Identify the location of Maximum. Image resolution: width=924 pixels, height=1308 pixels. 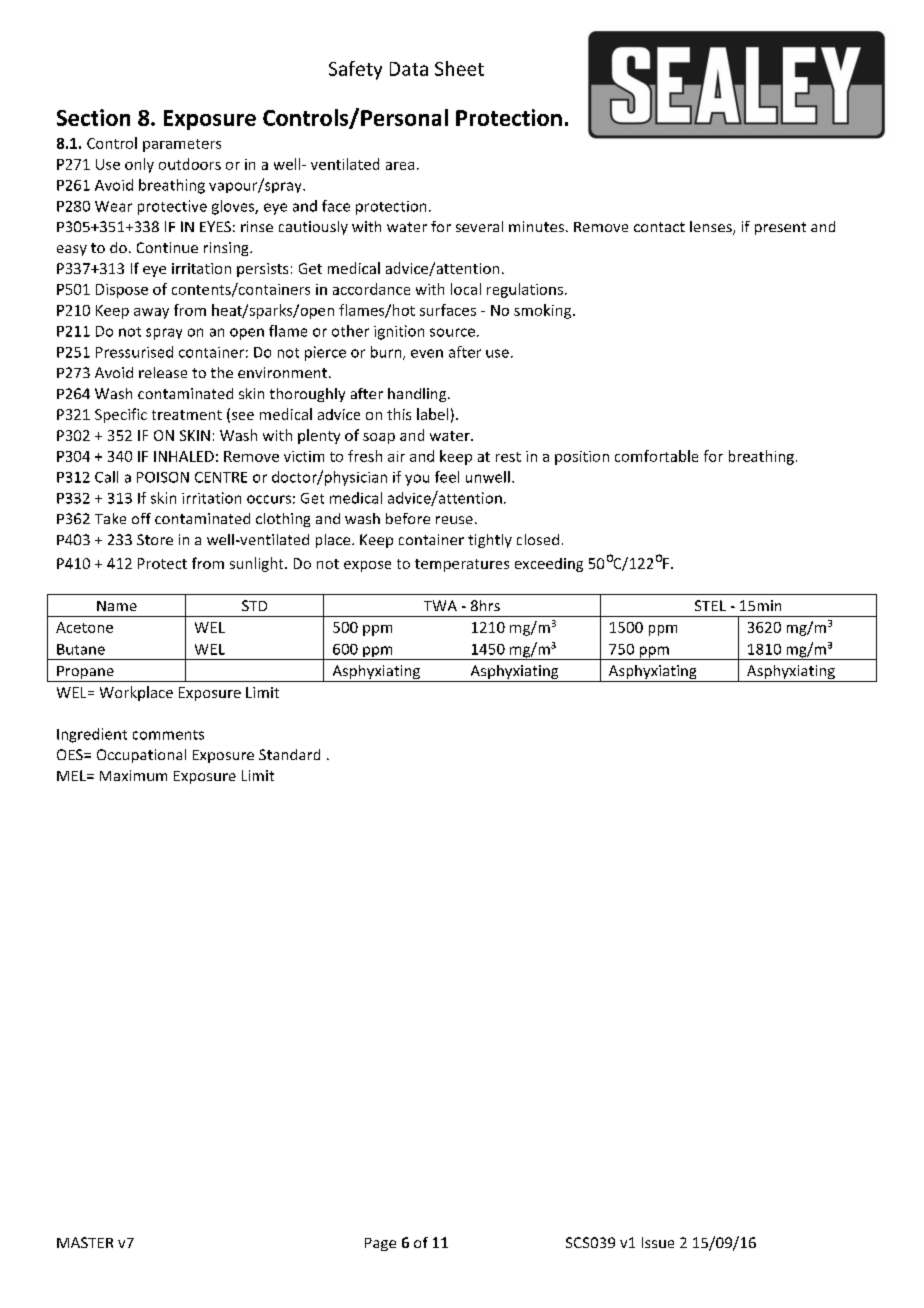
(133, 775).
